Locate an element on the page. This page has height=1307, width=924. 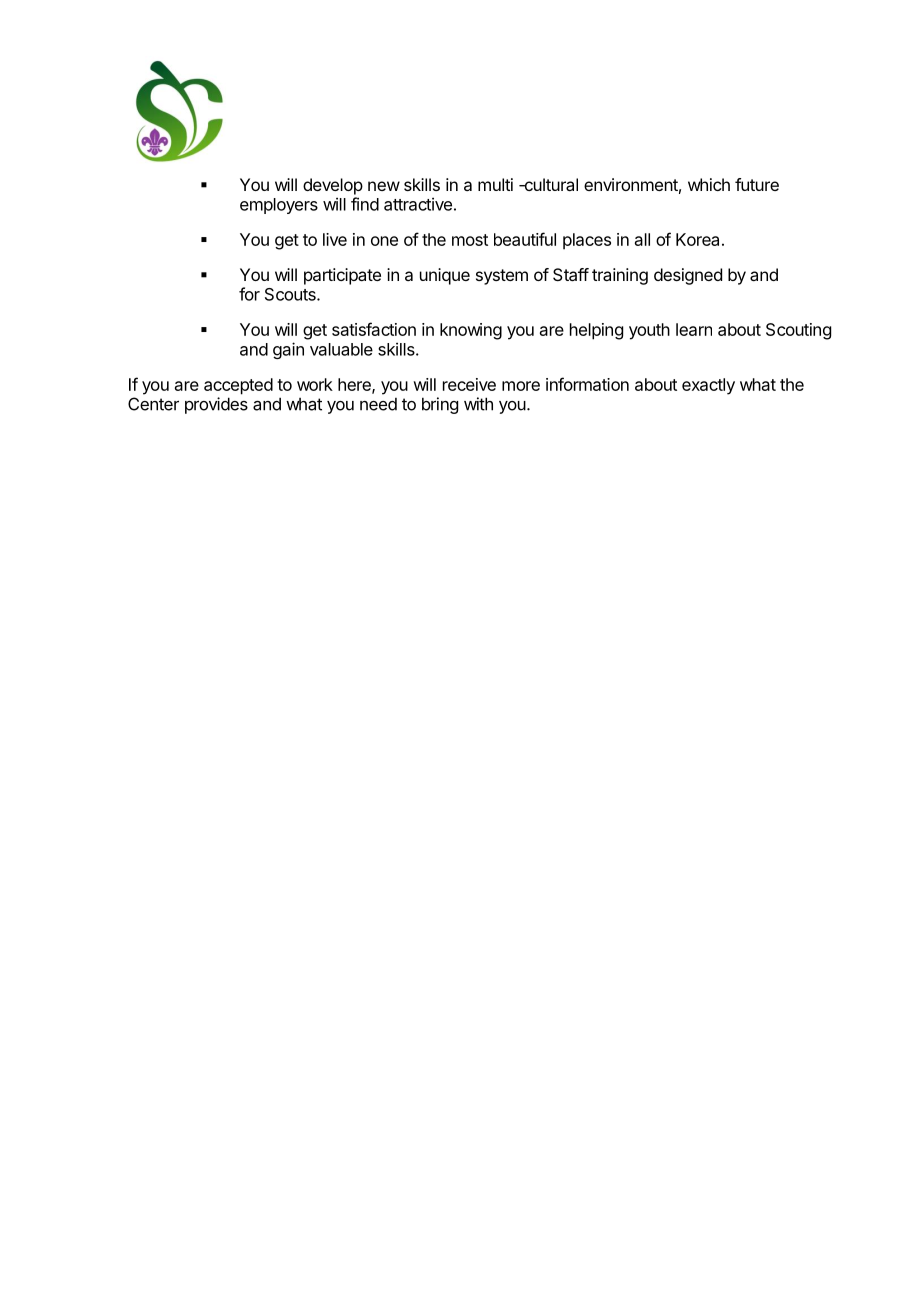
gain is located at coordinates (288, 350).
